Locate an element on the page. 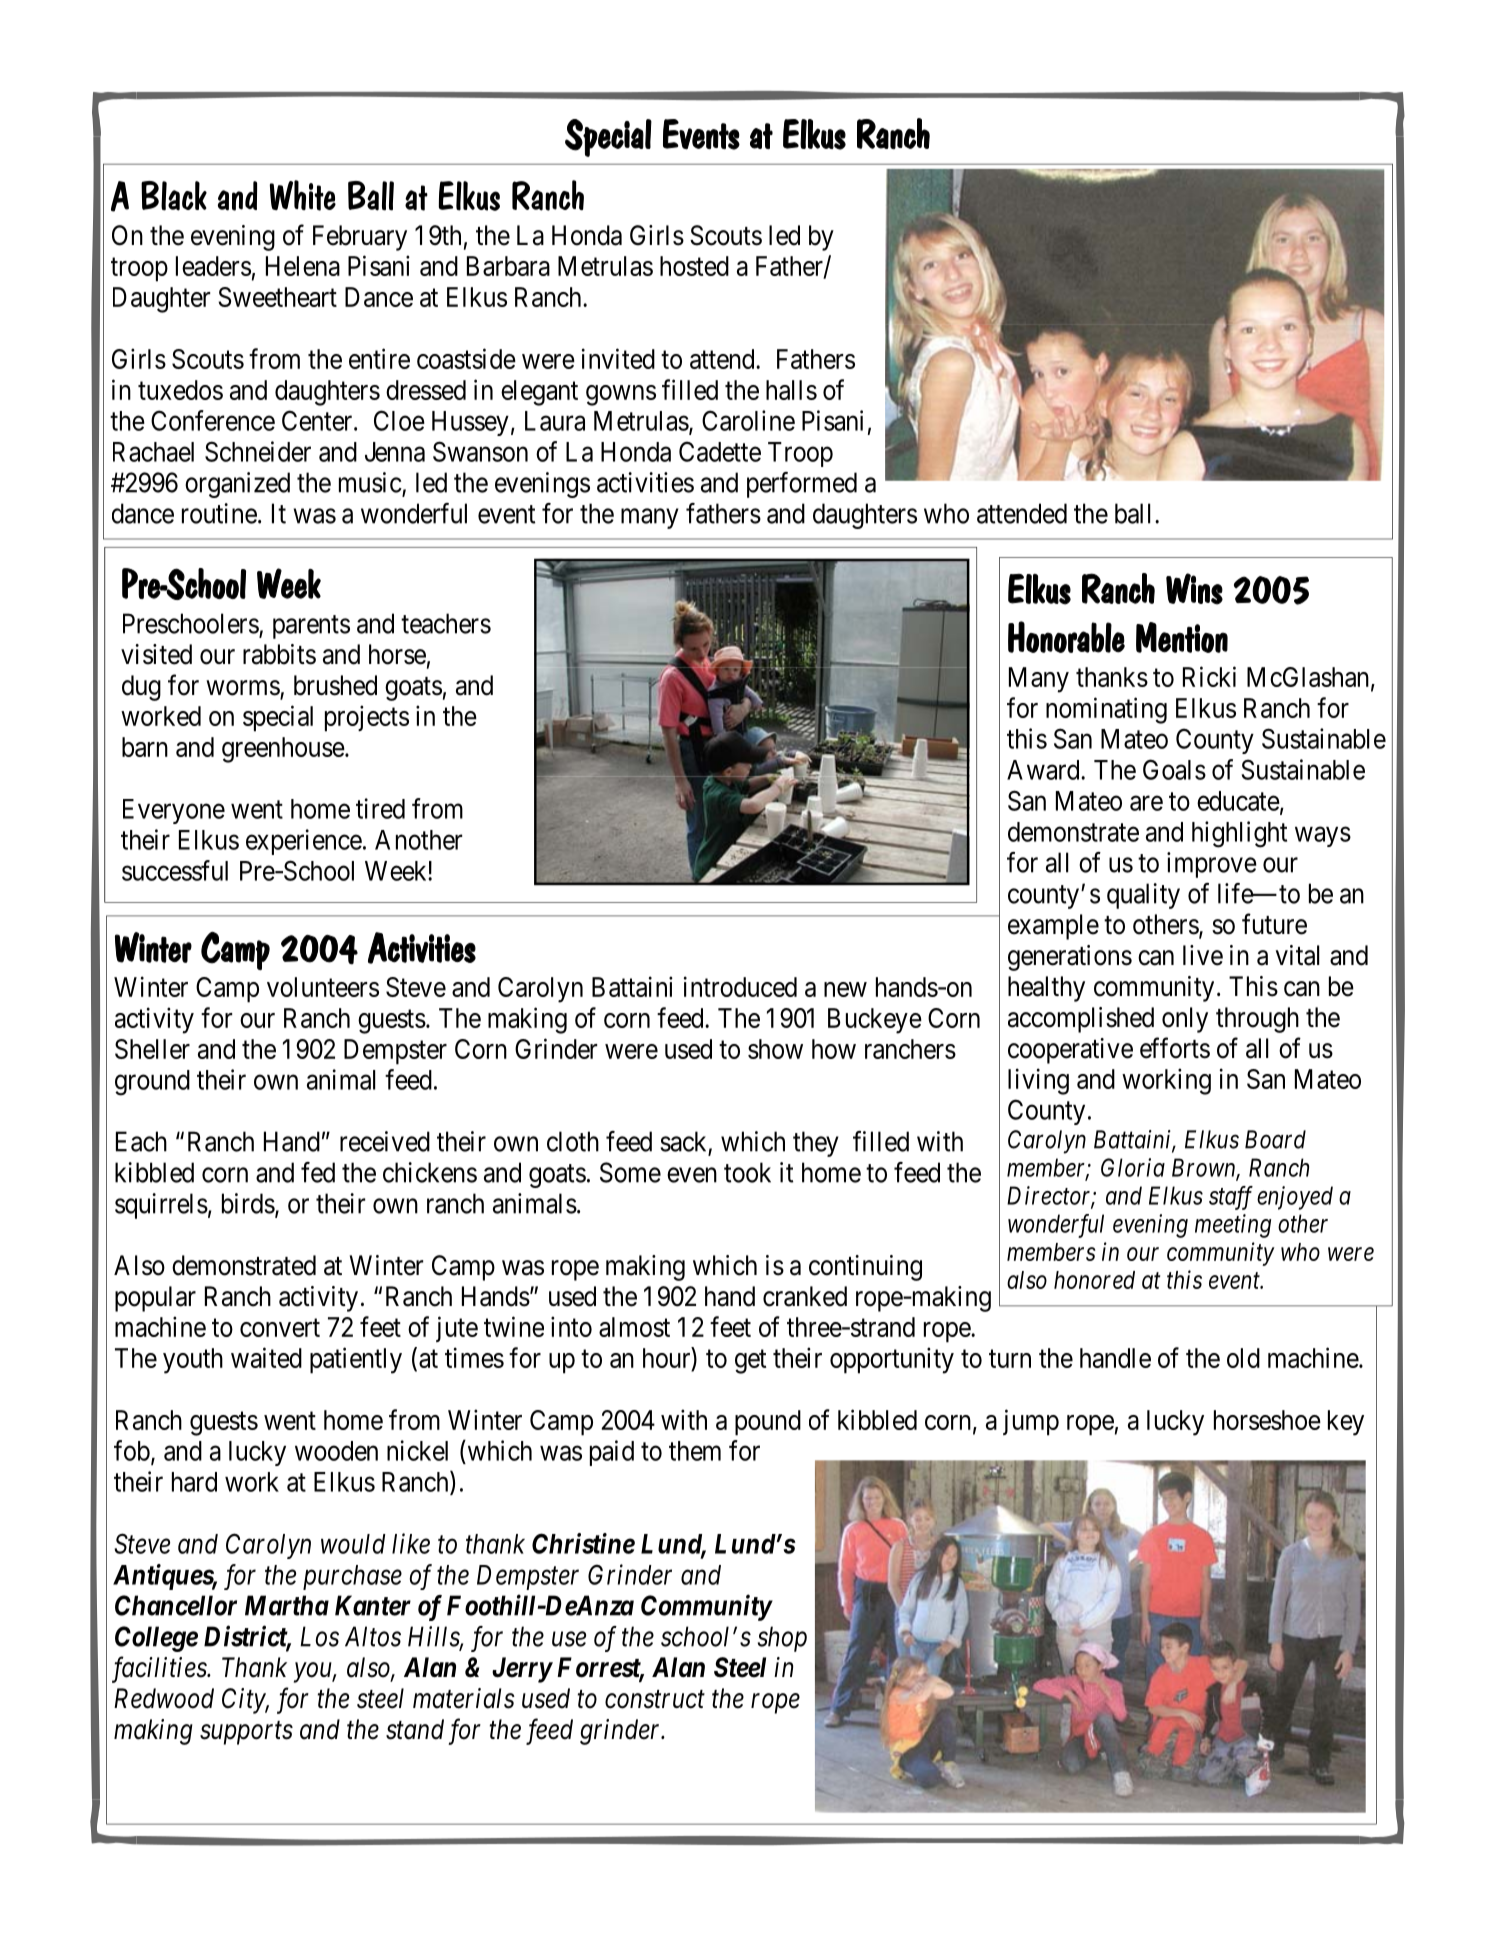  brushed is located at coordinates (335, 685).
